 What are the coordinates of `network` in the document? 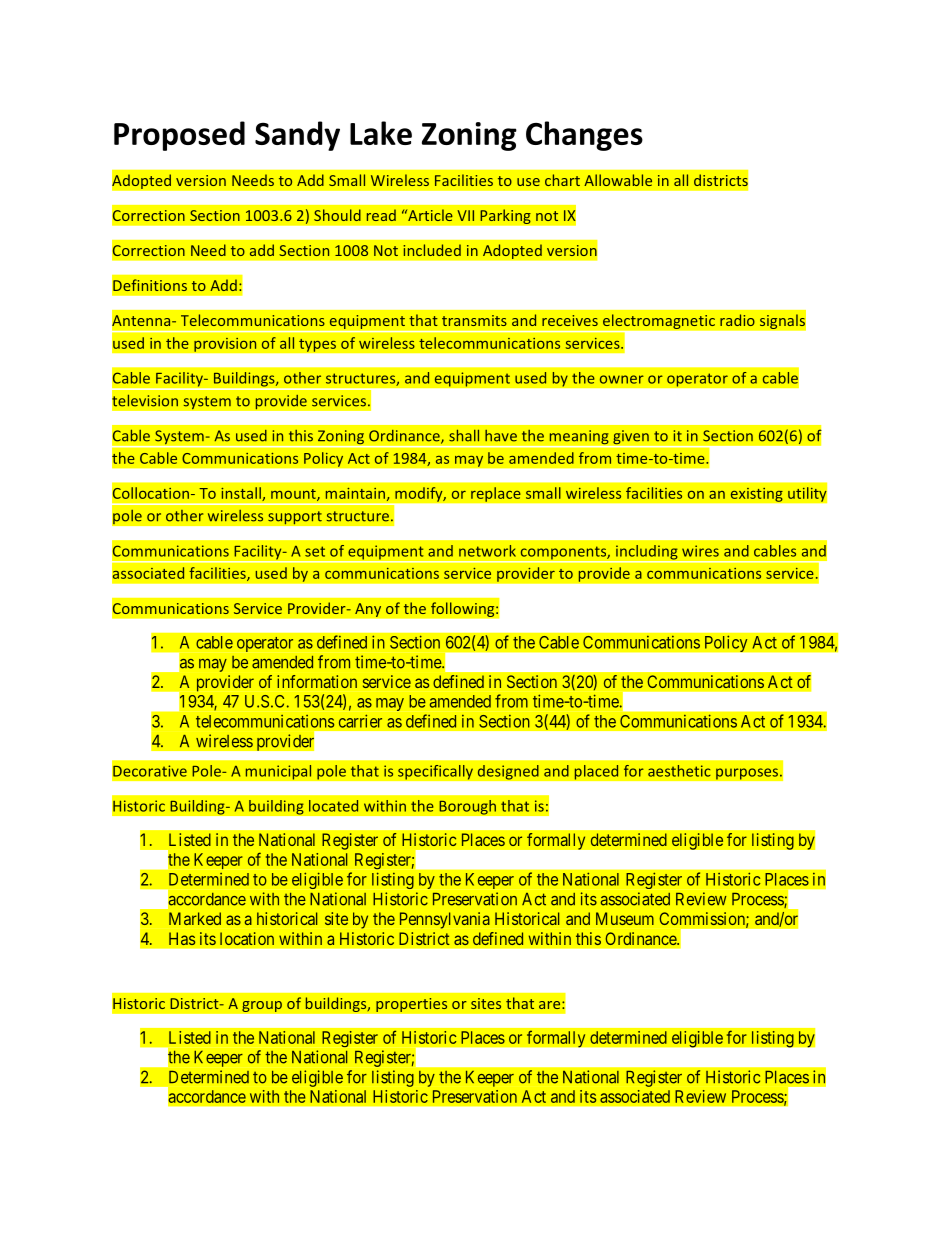 It's located at (487, 551).
